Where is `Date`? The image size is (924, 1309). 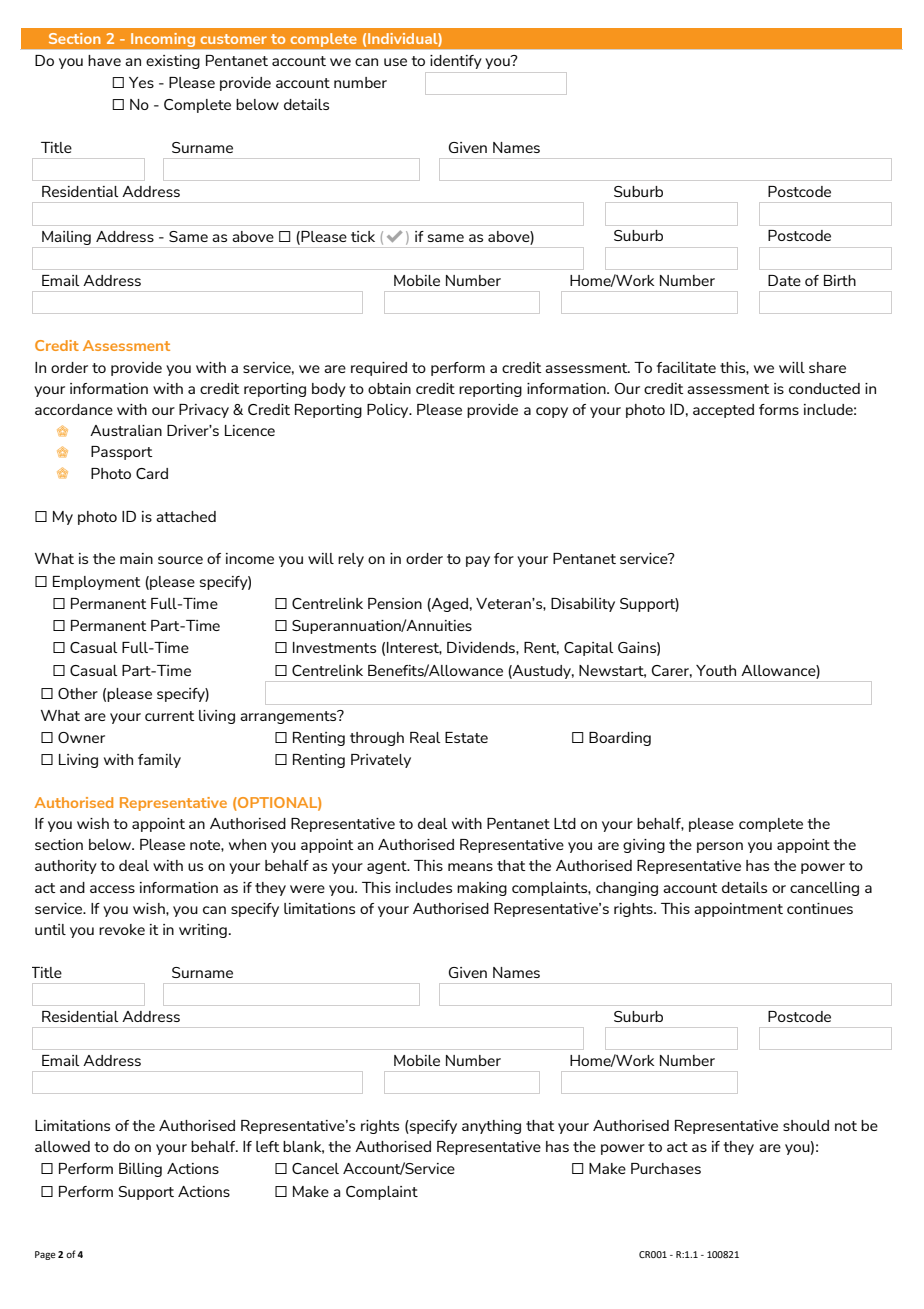 Date is located at coordinates (784, 280).
